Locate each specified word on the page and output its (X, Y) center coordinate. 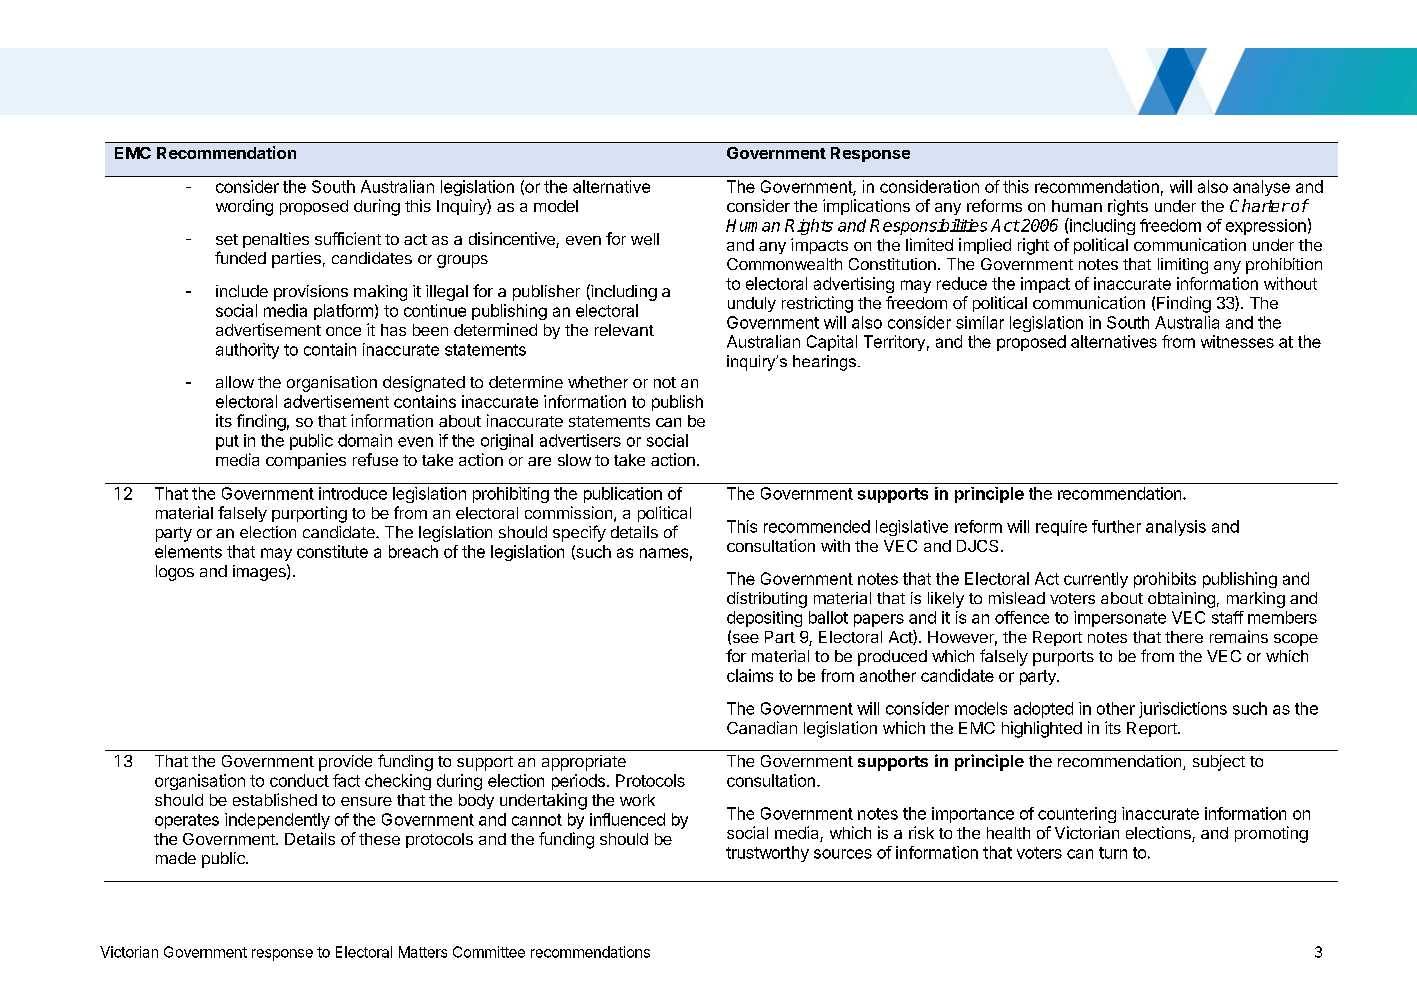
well (645, 239)
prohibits (1165, 580)
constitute (332, 551)
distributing (767, 600)
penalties (276, 240)
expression (1266, 227)
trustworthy (767, 854)
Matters (423, 952)
